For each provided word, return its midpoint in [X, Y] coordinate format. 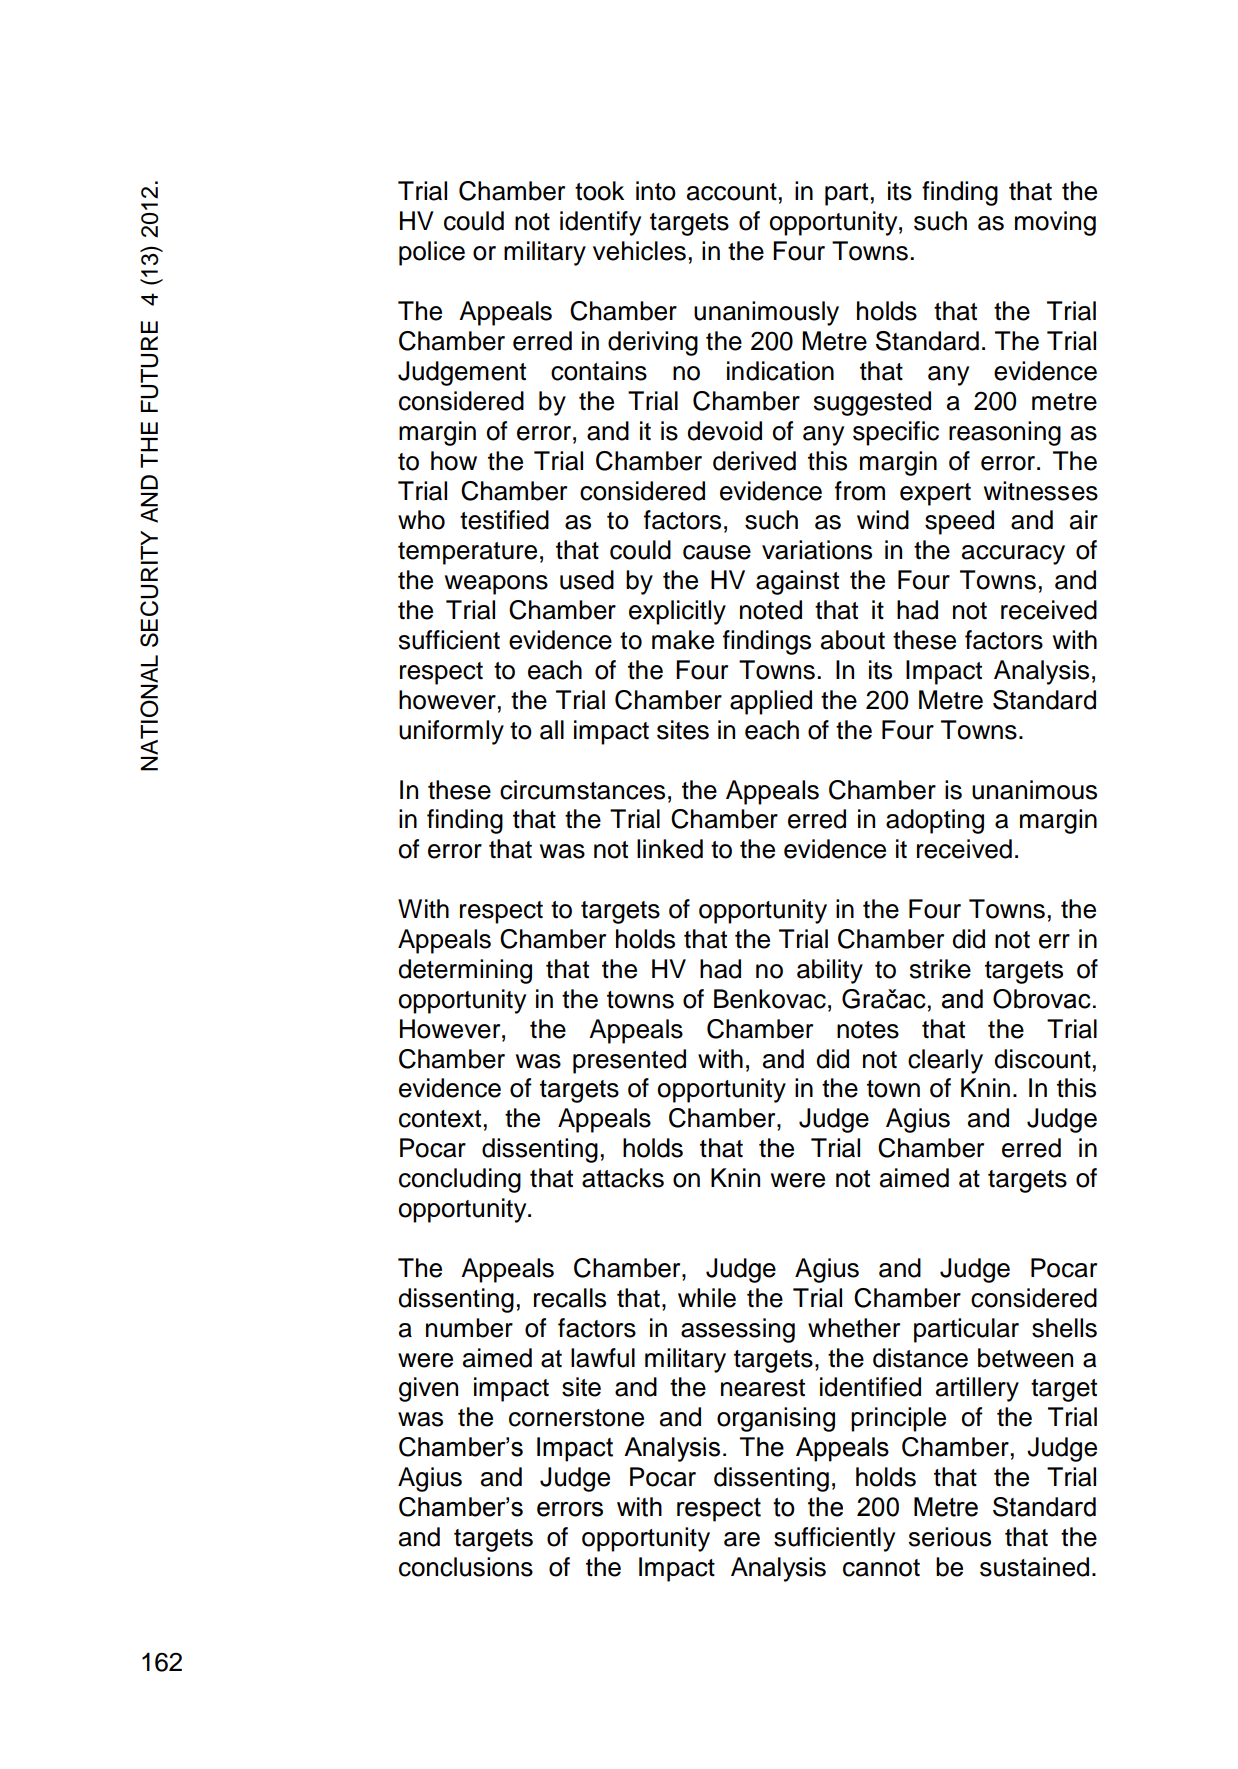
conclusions [466, 1567]
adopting [935, 821]
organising [776, 1419]
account [732, 192]
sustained [1034, 1567]
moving [1055, 223]
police [432, 253]
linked [670, 849]
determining [465, 971]
